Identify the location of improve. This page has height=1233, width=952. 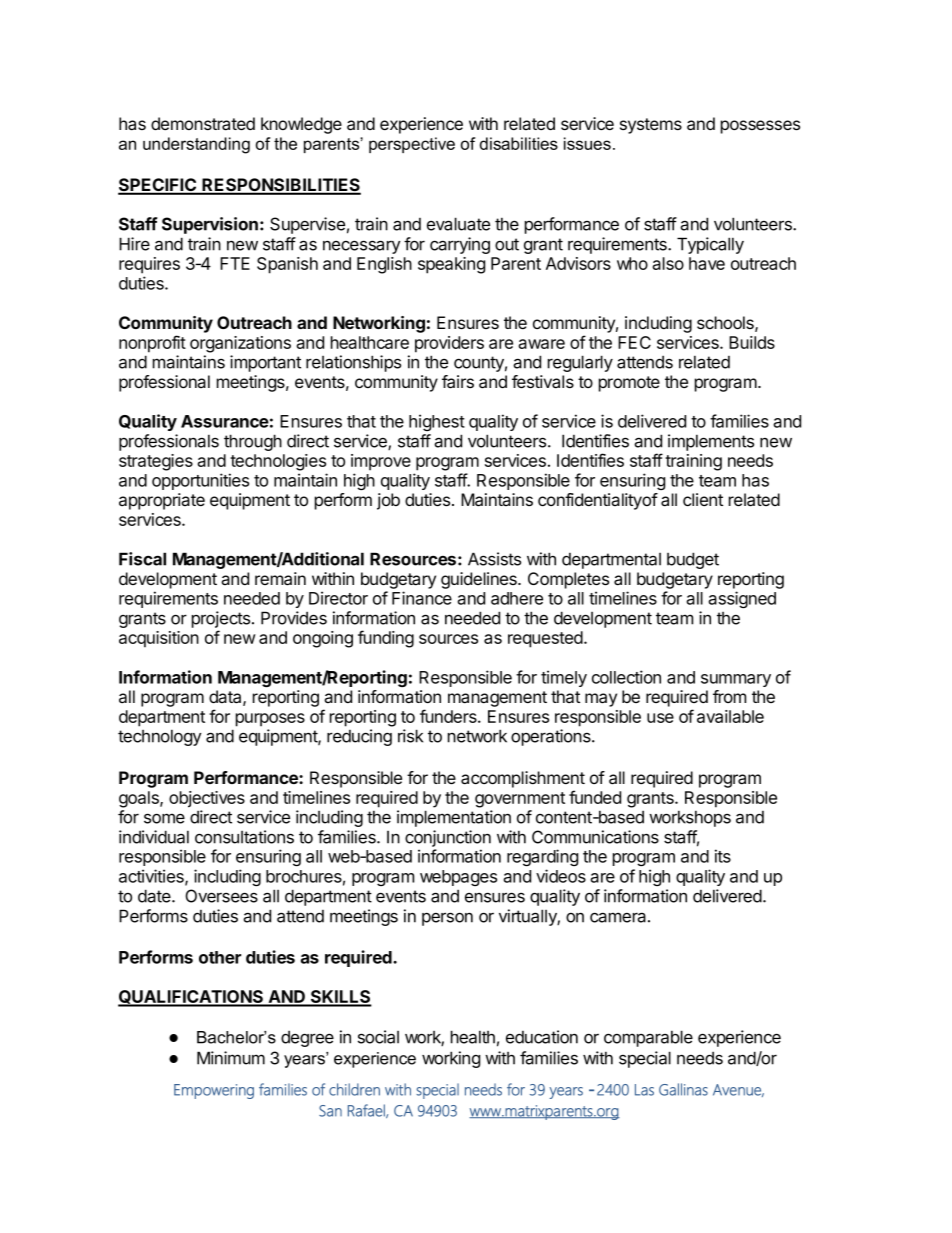
(381, 462).
